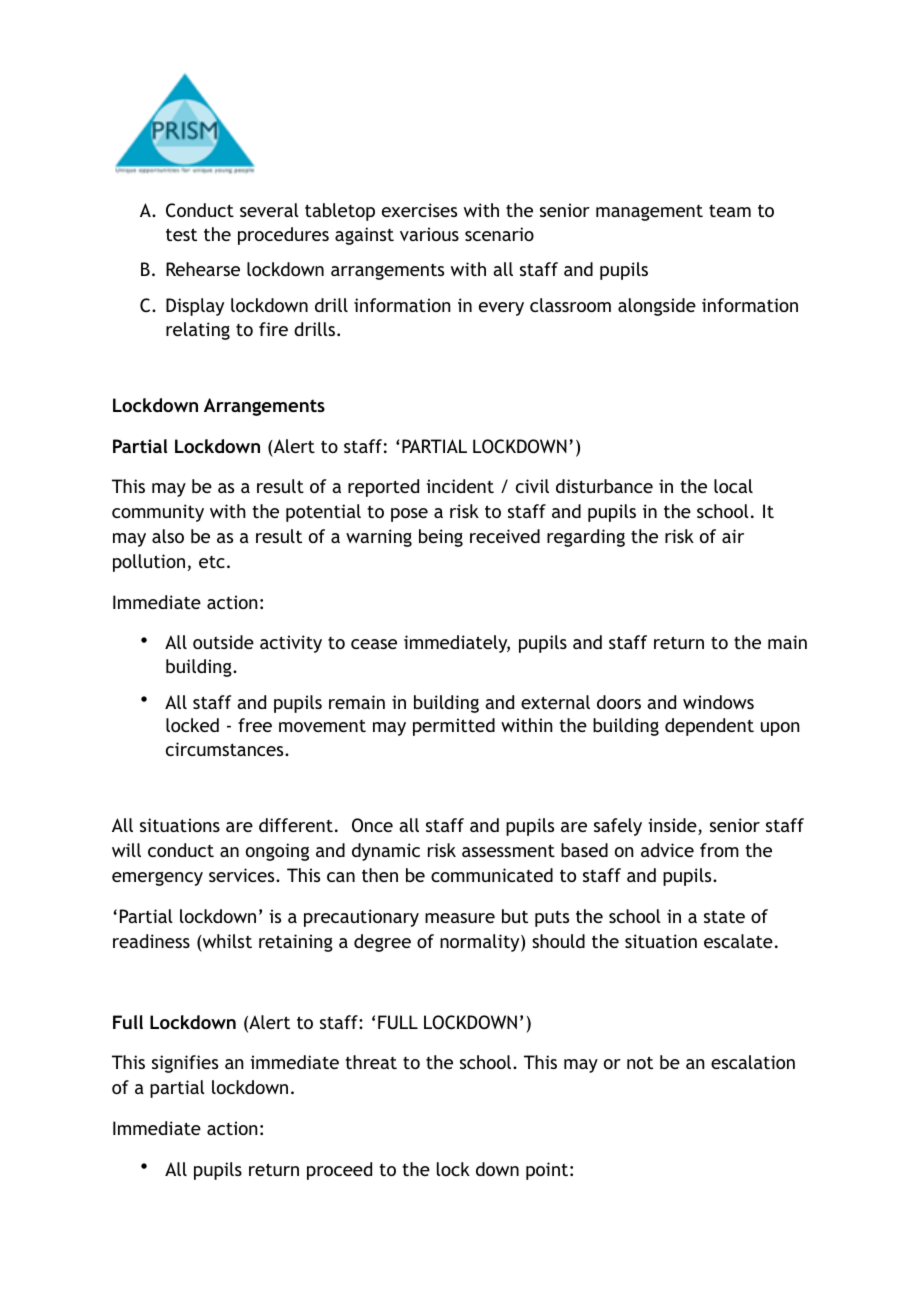 Image resolution: width=924 pixels, height=1308 pixels. Describe the element at coordinates (339, 1171) in the document. I see `proceed` at that location.
